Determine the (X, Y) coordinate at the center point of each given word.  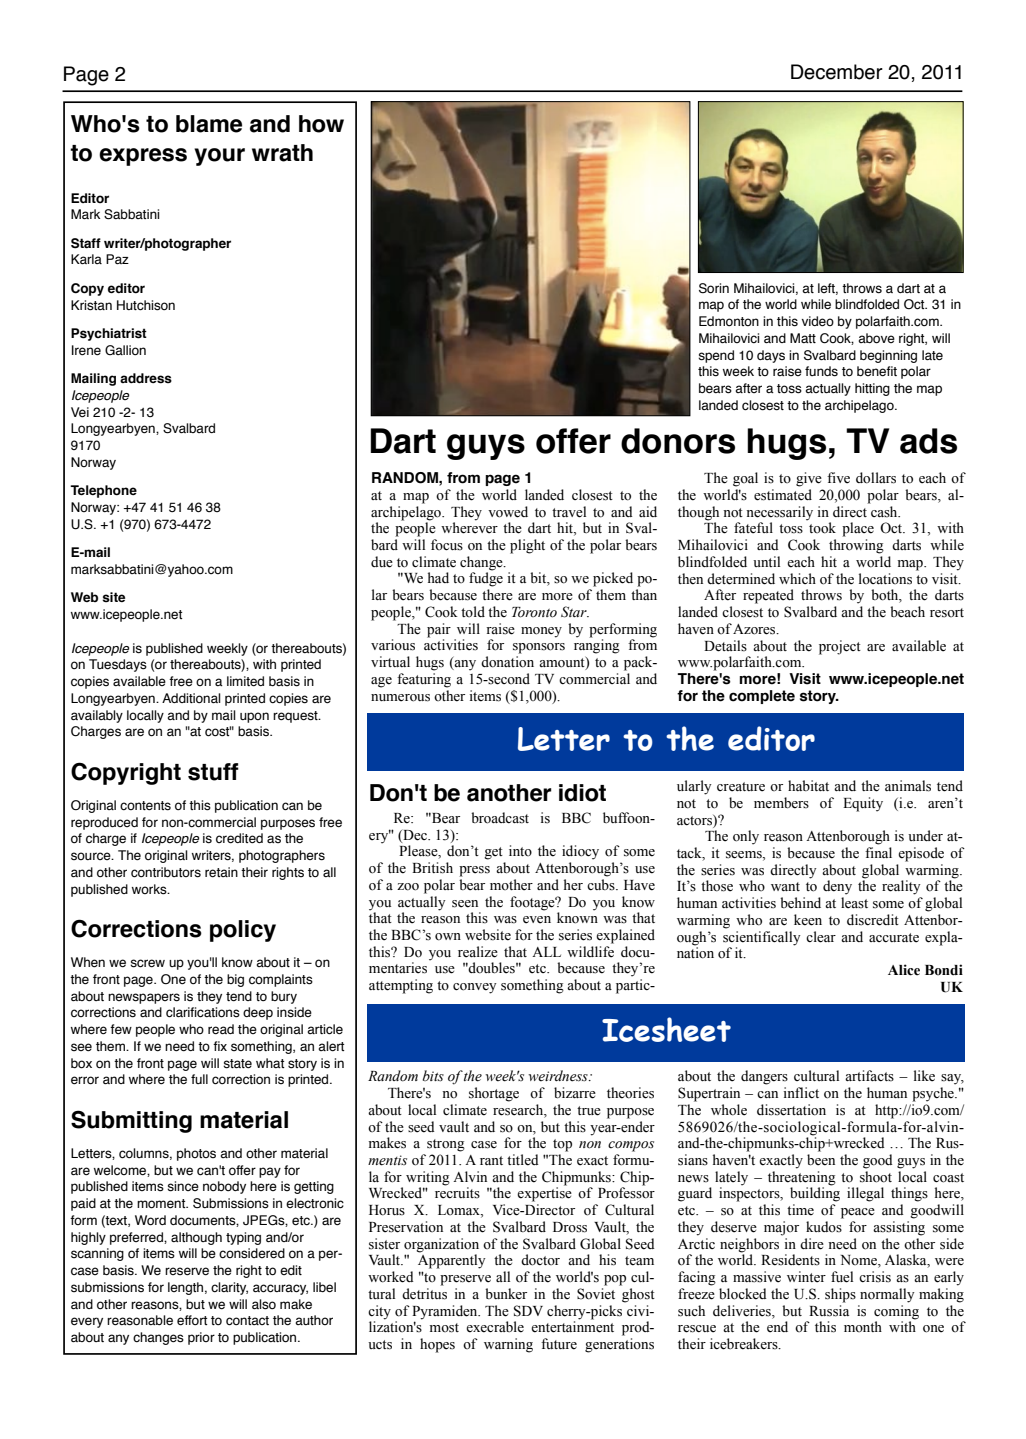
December (837, 72)
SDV (528, 1311)
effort (192, 1320)
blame (209, 124)
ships (840, 1295)
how (321, 124)
